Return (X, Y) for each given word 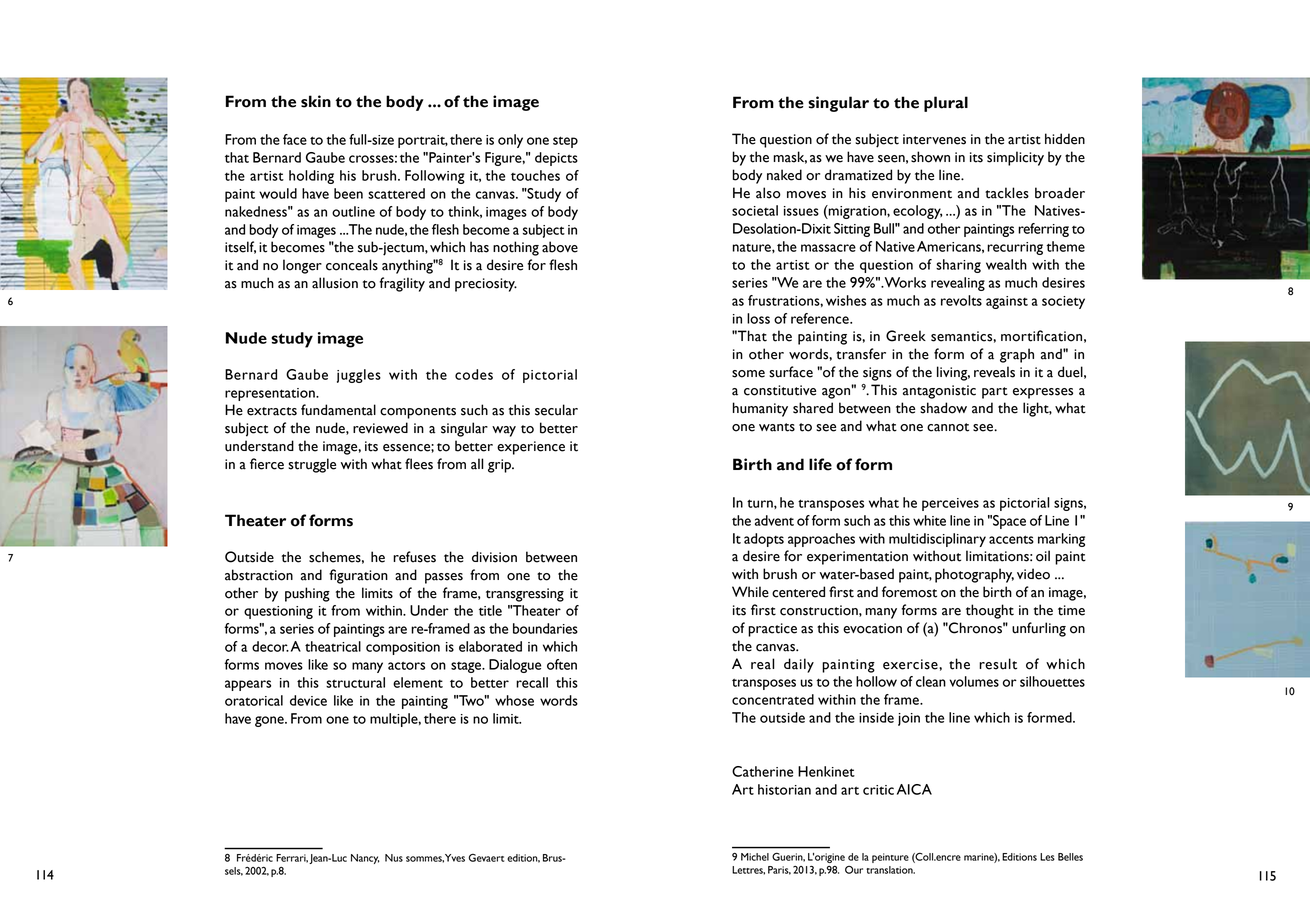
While (750, 592)
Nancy (365, 859)
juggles (359, 376)
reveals (994, 372)
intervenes (934, 139)
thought (990, 611)
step (565, 142)
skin (316, 101)
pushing (307, 594)
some (748, 374)
